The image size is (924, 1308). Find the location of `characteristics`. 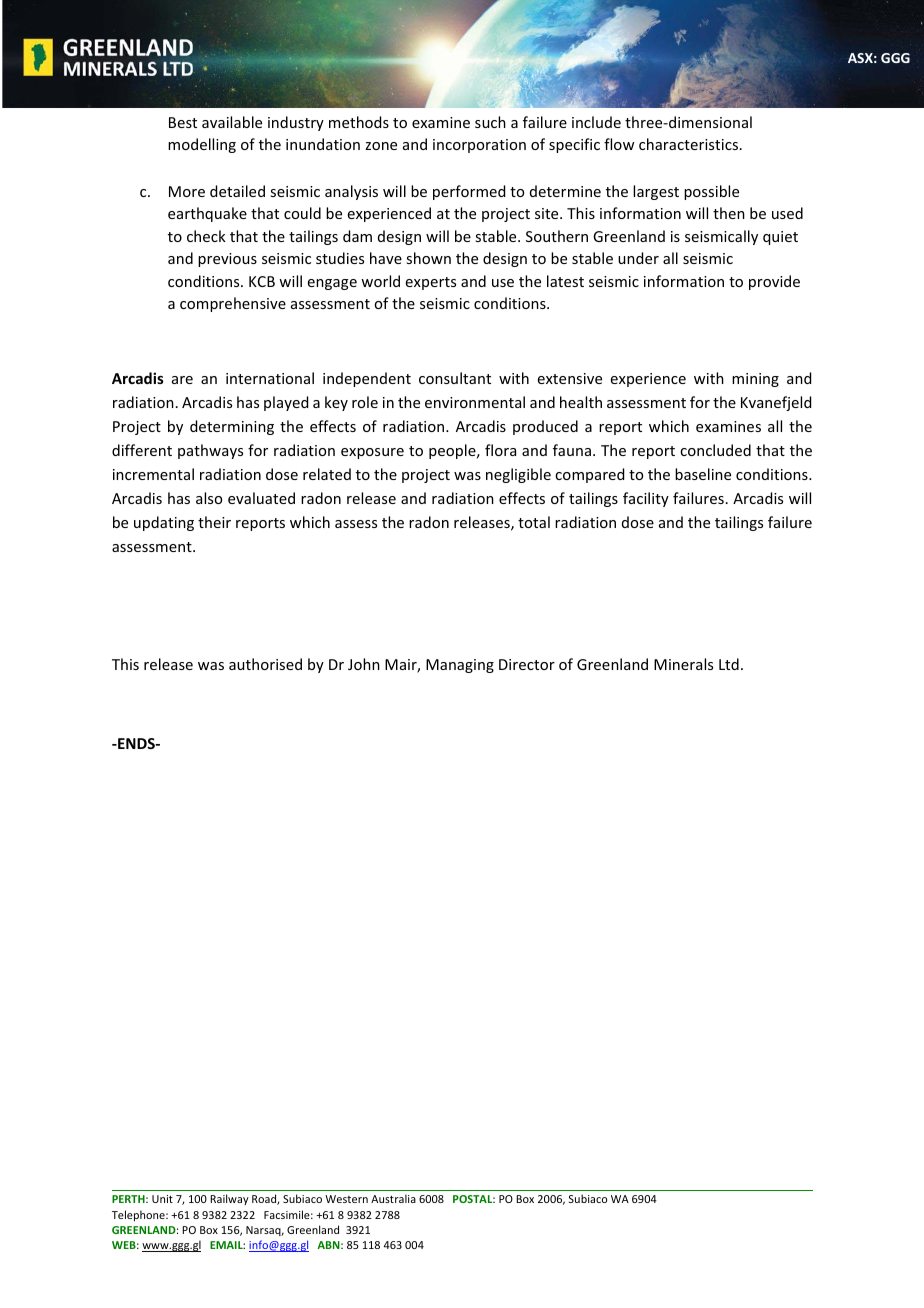

characteristics is located at coordinates (688, 144).
